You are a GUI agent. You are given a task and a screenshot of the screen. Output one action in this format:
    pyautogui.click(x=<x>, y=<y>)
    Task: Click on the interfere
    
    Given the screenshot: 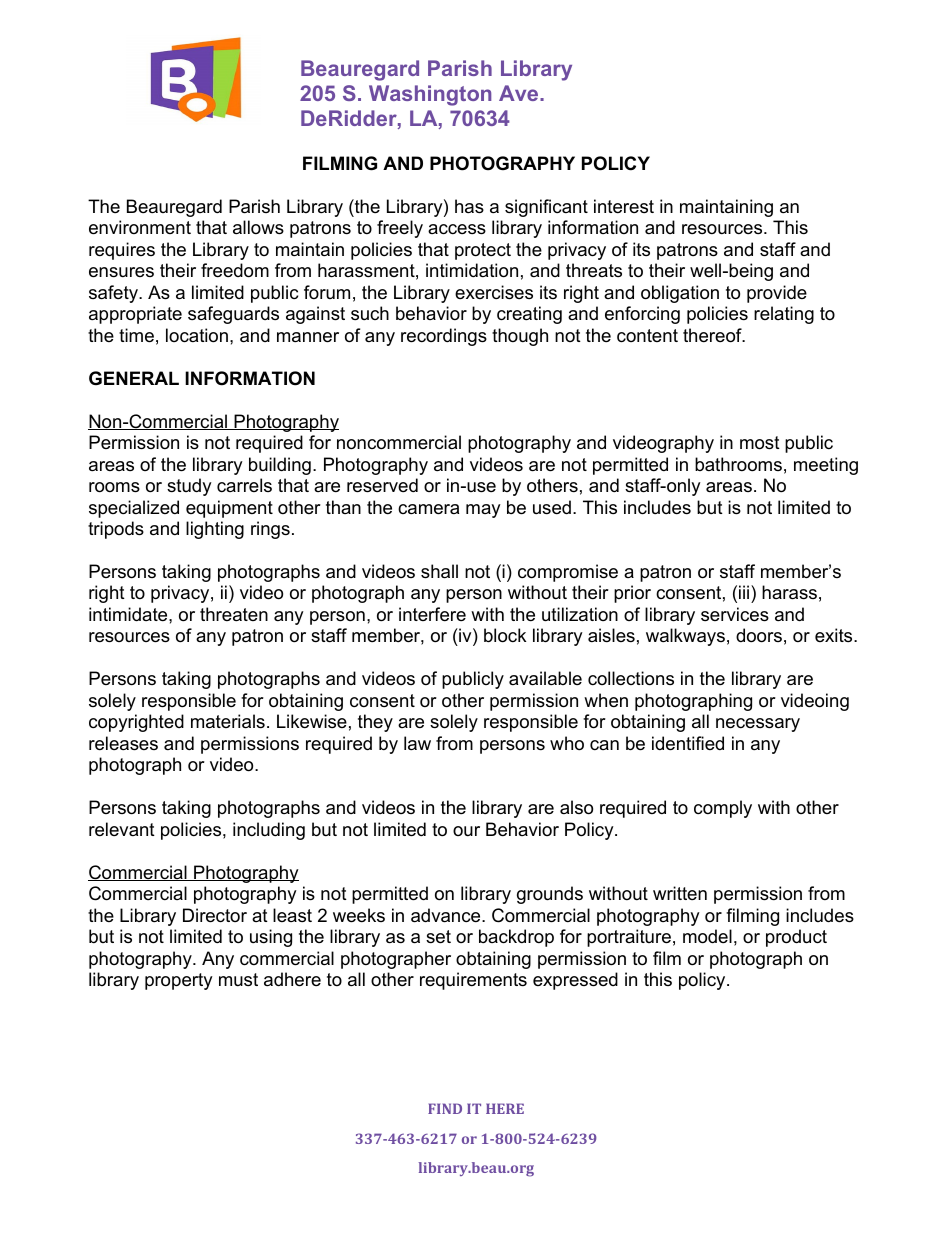 What is the action you would take?
    pyautogui.click(x=432, y=614)
